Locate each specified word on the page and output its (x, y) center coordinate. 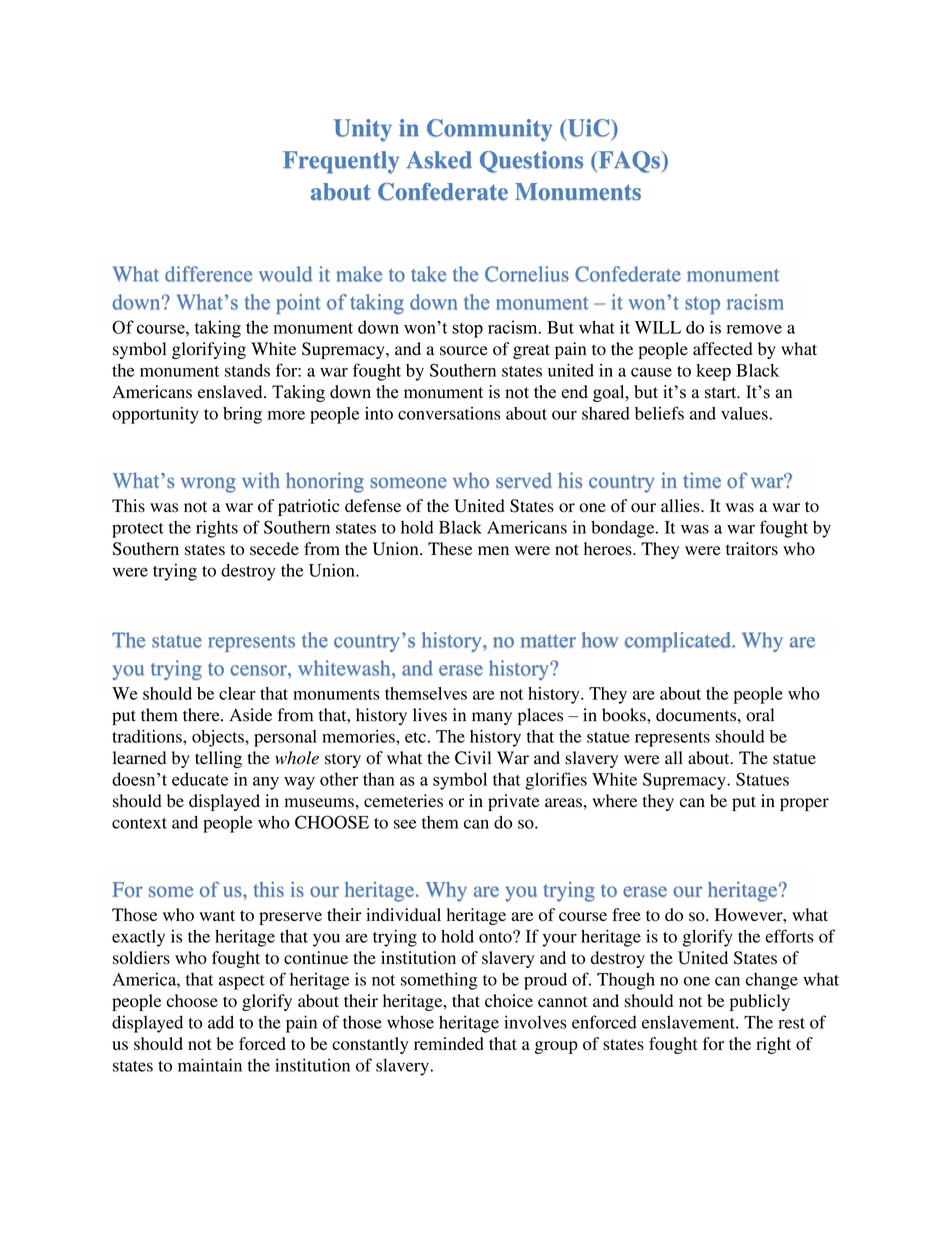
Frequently (341, 162)
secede (274, 549)
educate (200, 779)
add (221, 1022)
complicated (679, 642)
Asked (439, 160)
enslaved (231, 392)
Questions (531, 162)
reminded (449, 1043)
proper (804, 804)
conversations (449, 413)
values (745, 413)
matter (548, 641)
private (514, 802)
